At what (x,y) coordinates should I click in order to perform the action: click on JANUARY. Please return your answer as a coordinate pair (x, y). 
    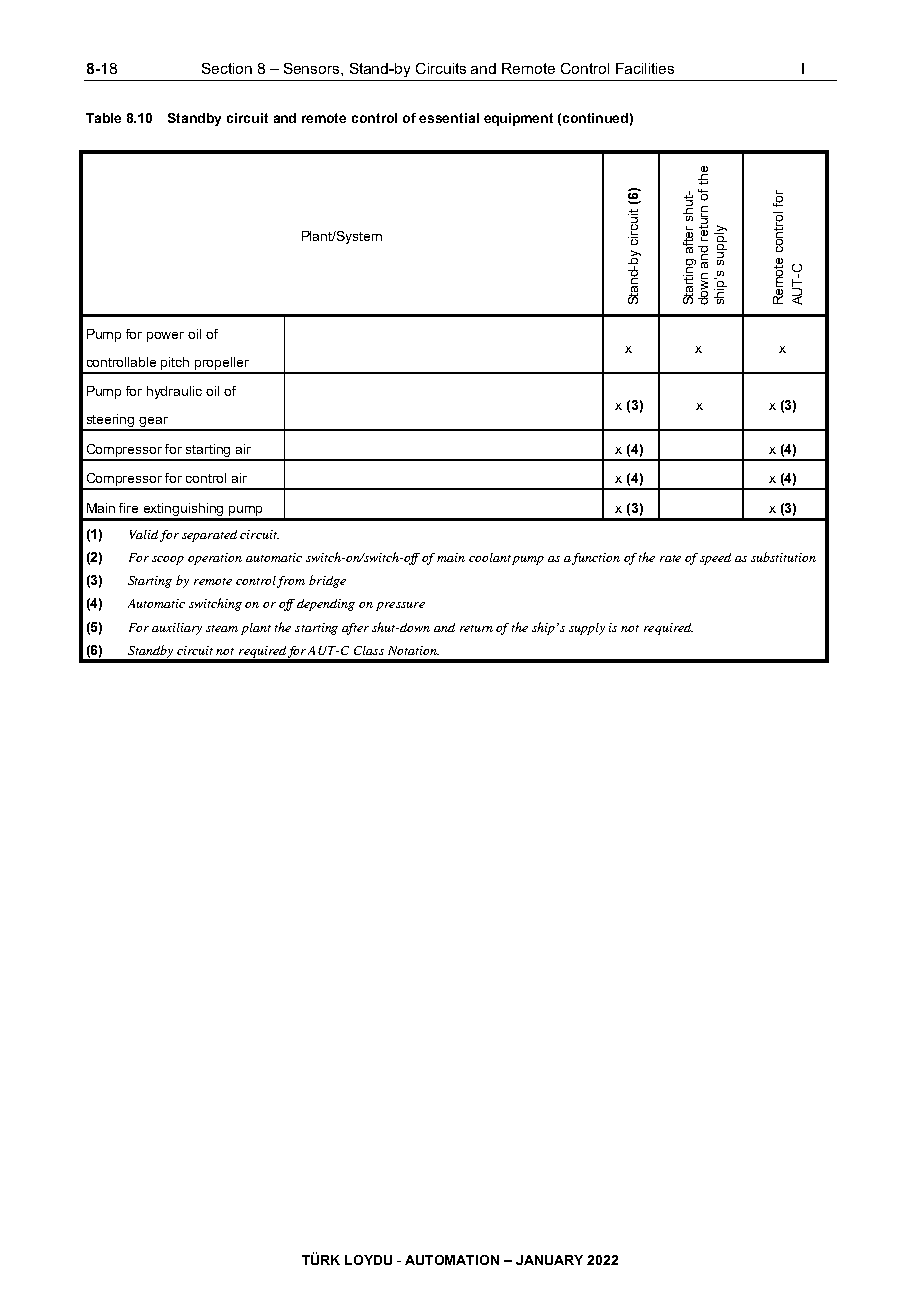
    Looking at the image, I should click on (549, 1260).
